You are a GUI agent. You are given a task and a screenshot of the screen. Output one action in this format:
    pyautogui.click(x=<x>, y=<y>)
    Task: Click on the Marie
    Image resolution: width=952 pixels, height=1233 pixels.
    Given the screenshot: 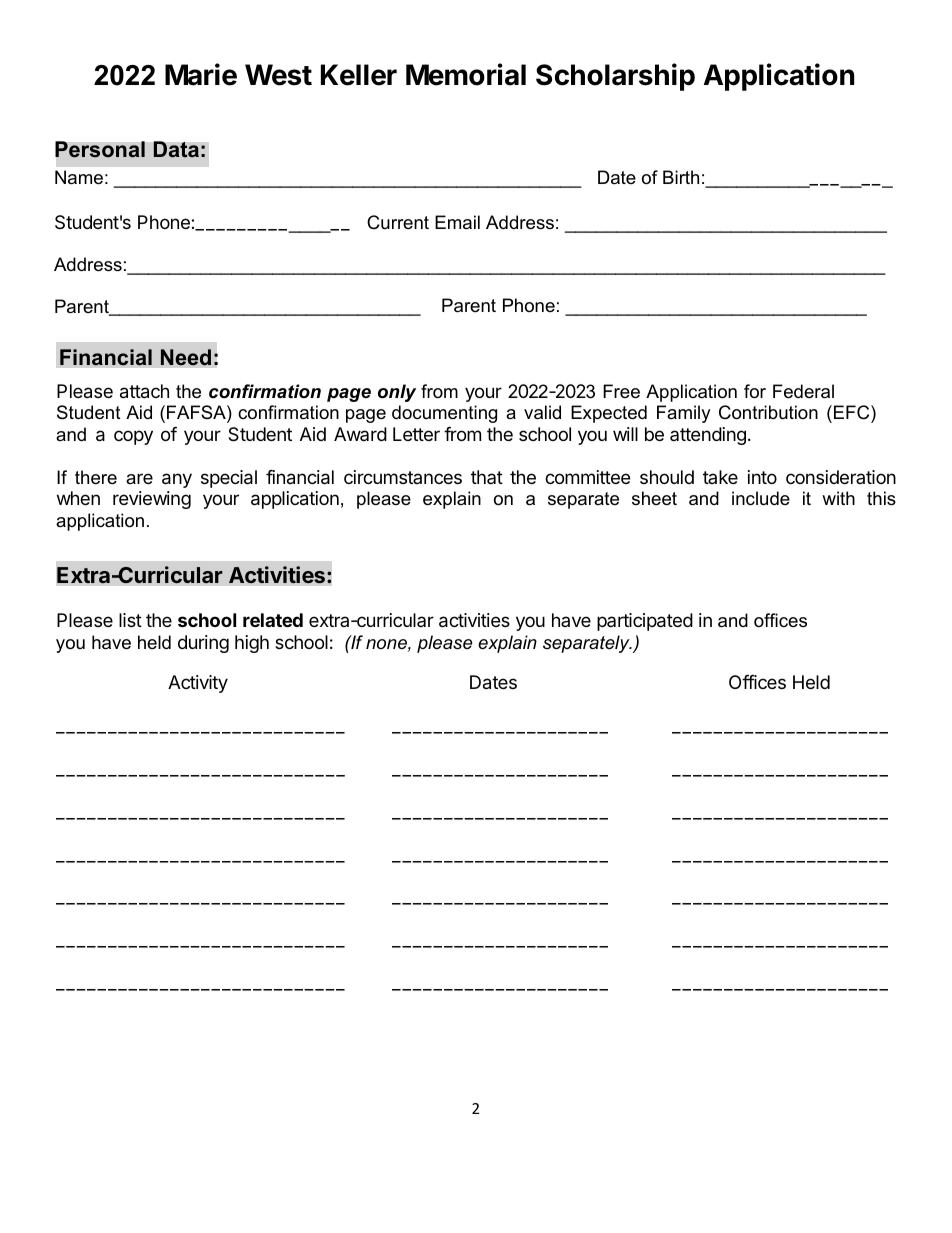 What is the action you would take?
    pyautogui.click(x=201, y=74)
